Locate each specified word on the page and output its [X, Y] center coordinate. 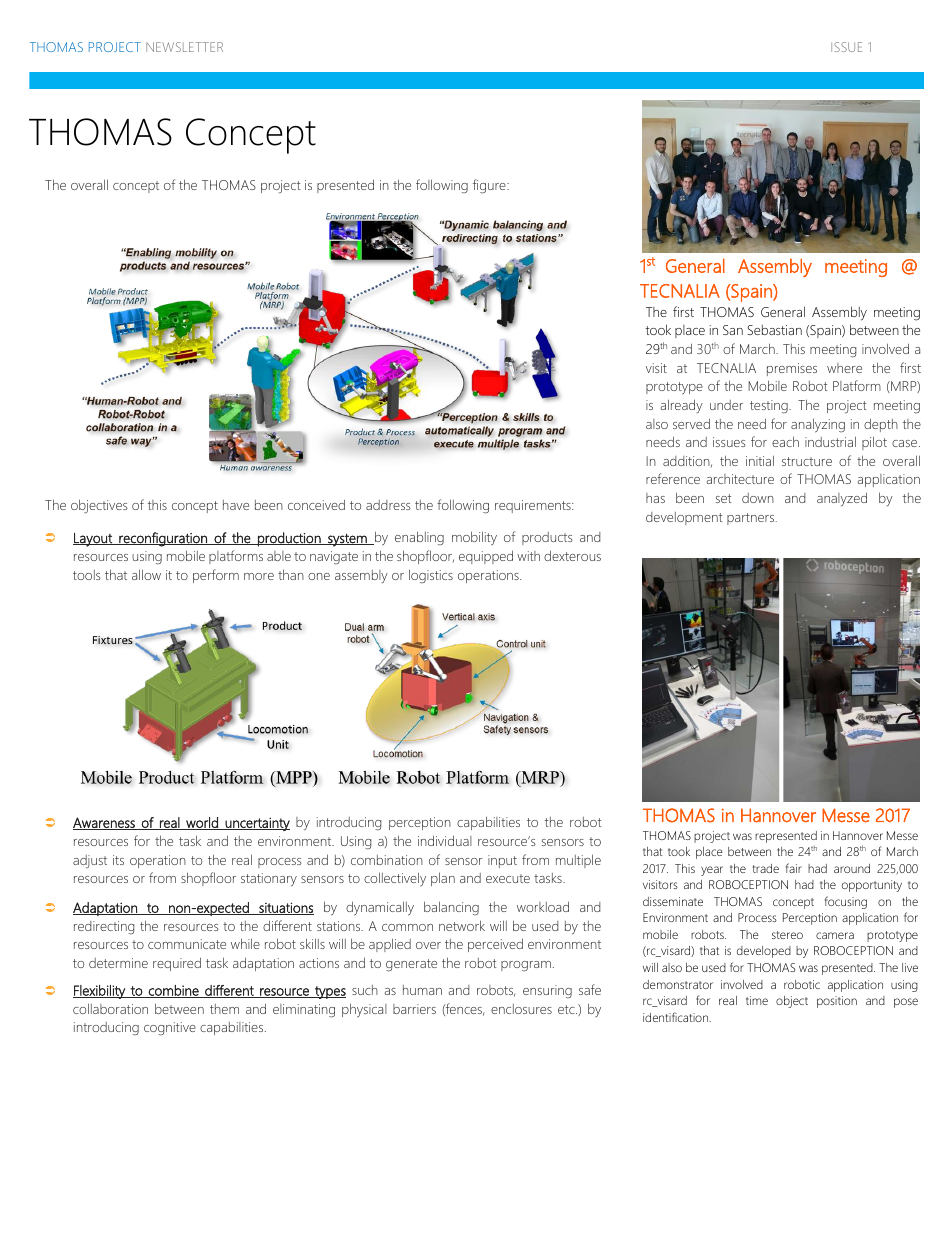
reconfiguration [163, 539]
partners [752, 519]
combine [173, 991]
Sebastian [774, 330]
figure [490, 186]
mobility [474, 538]
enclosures [521, 1009]
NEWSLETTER [184, 47]
